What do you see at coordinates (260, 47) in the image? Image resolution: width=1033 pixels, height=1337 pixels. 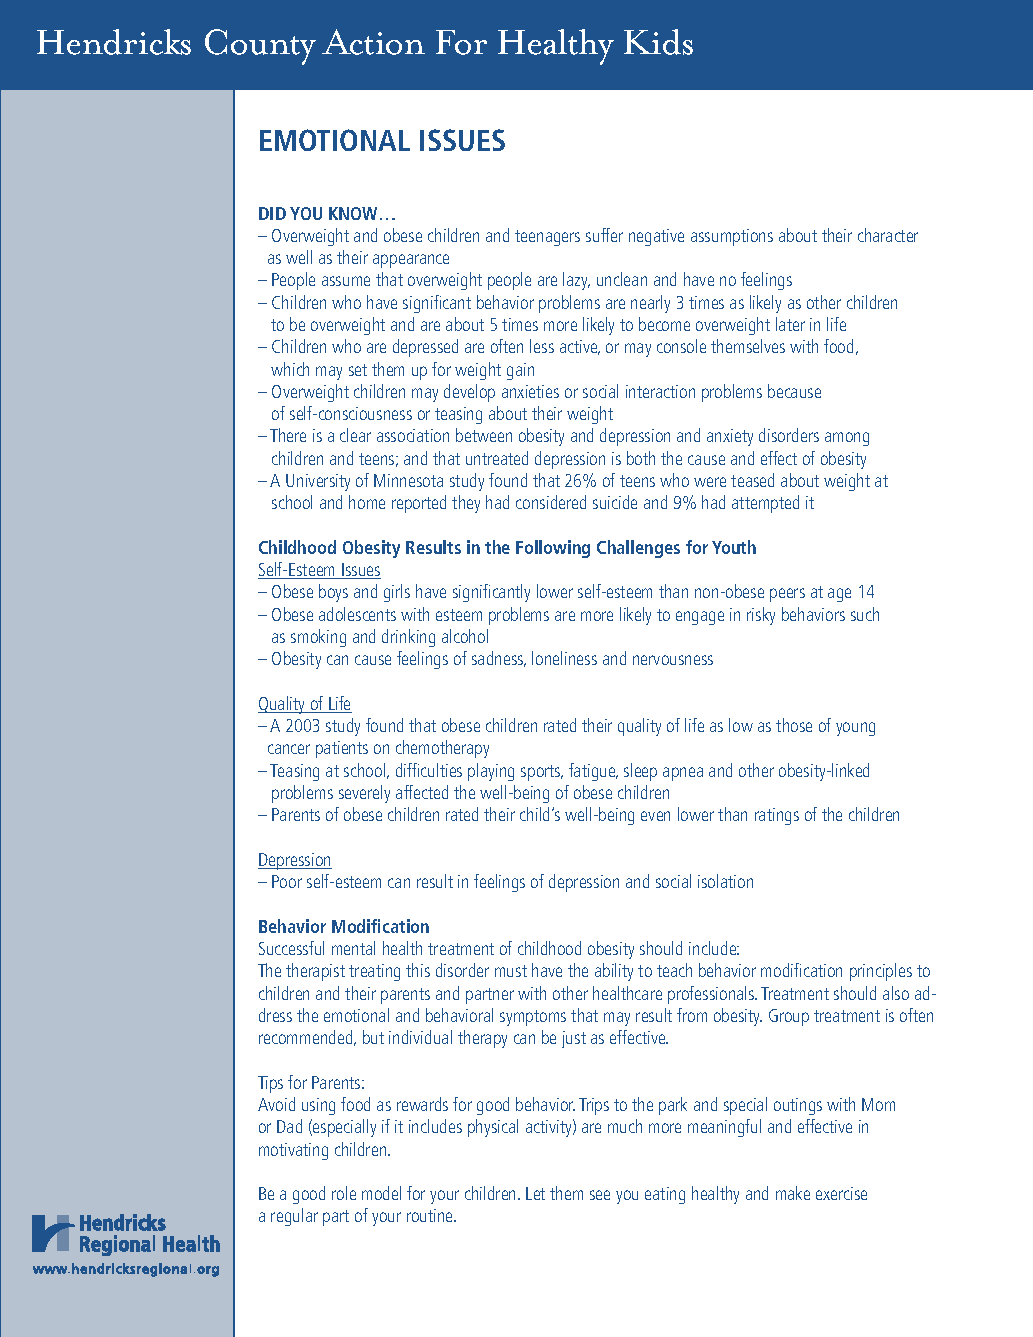 I see `County` at bounding box center [260, 47].
